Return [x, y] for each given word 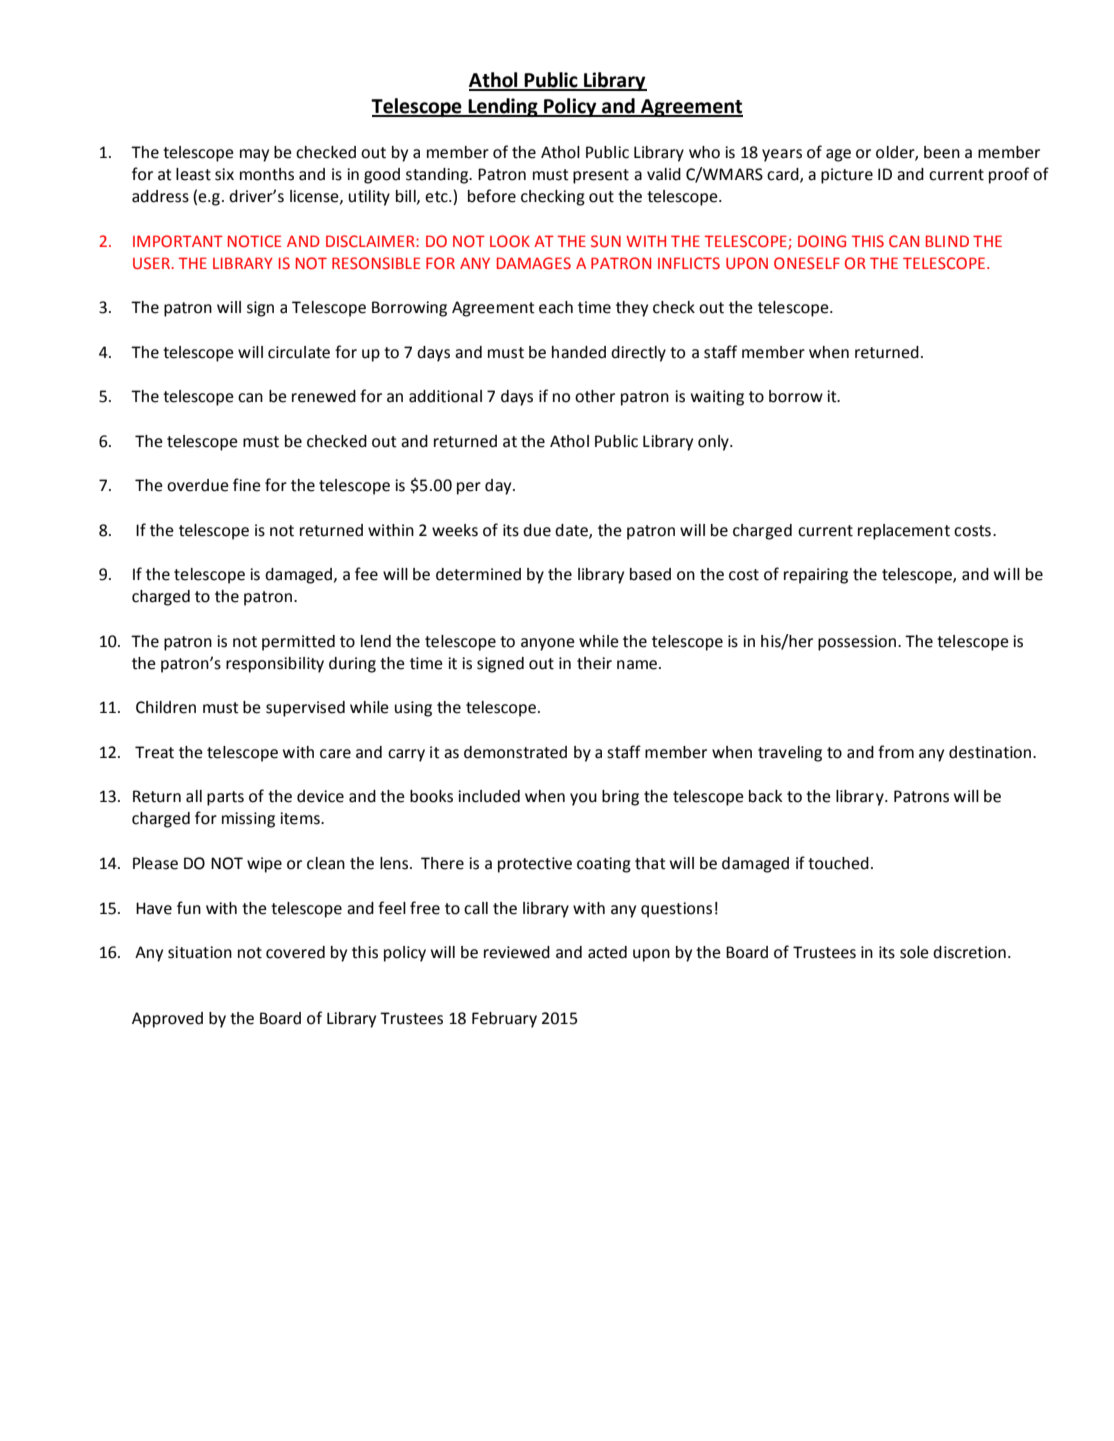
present [601, 176]
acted [607, 952]
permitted [298, 643]
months [267, 174]
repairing [816, 576]
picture [847, 176]
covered [295, 952]
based [650, 574]
